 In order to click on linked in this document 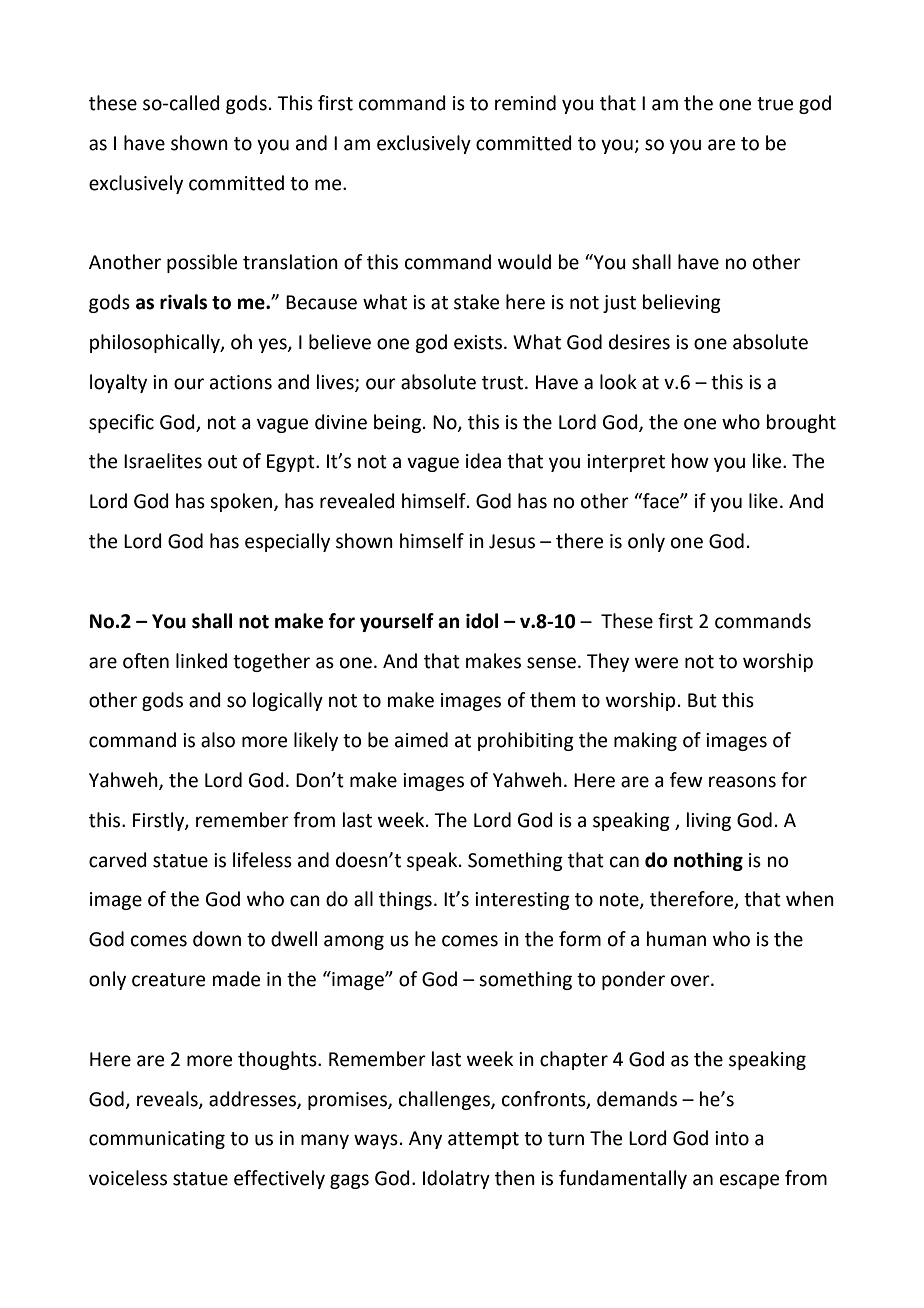, I will do `click(201, 661)`.
